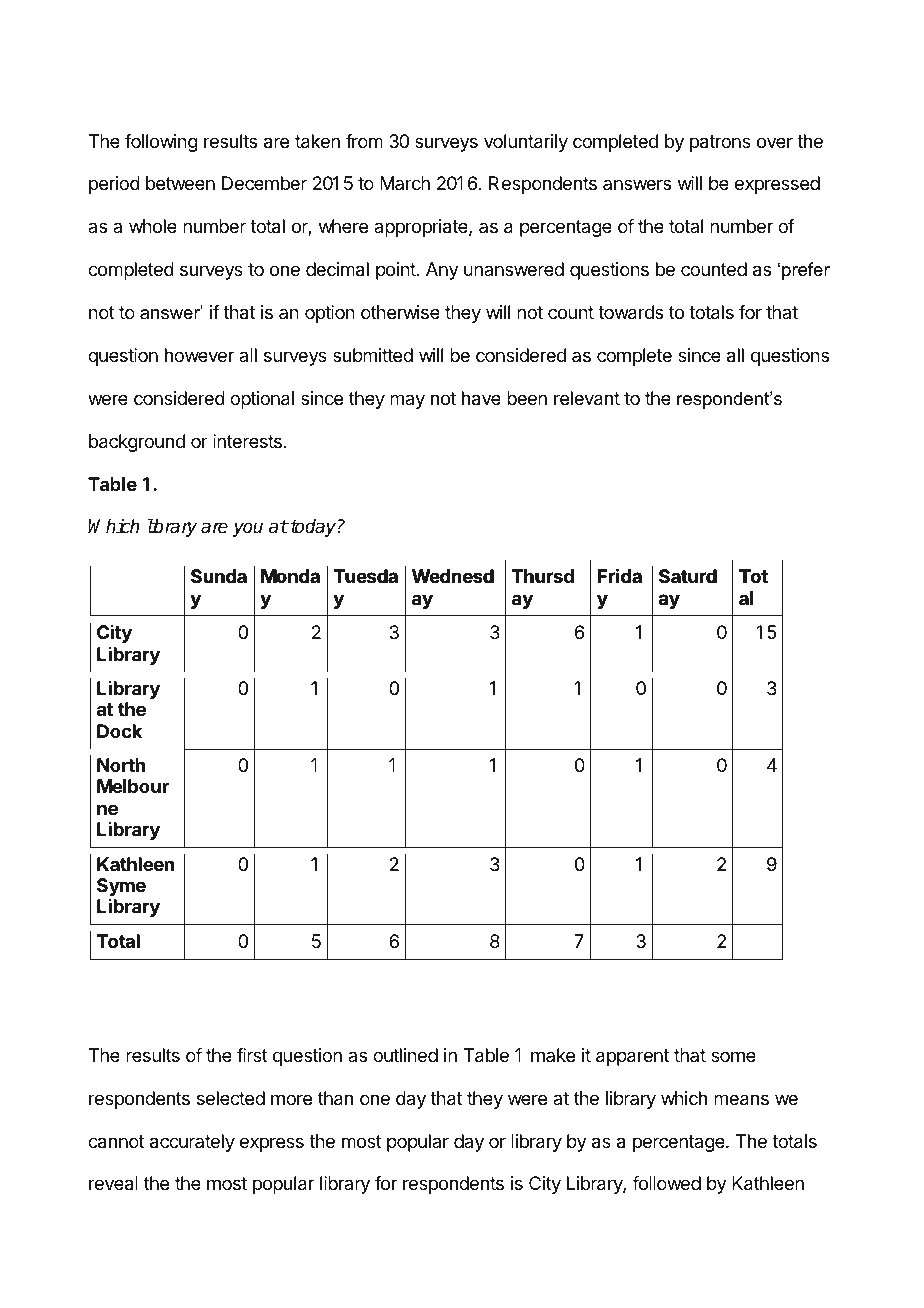  Describe the element at coordinates (720, 143) in the screenshot. I see `patrons` at that location.
